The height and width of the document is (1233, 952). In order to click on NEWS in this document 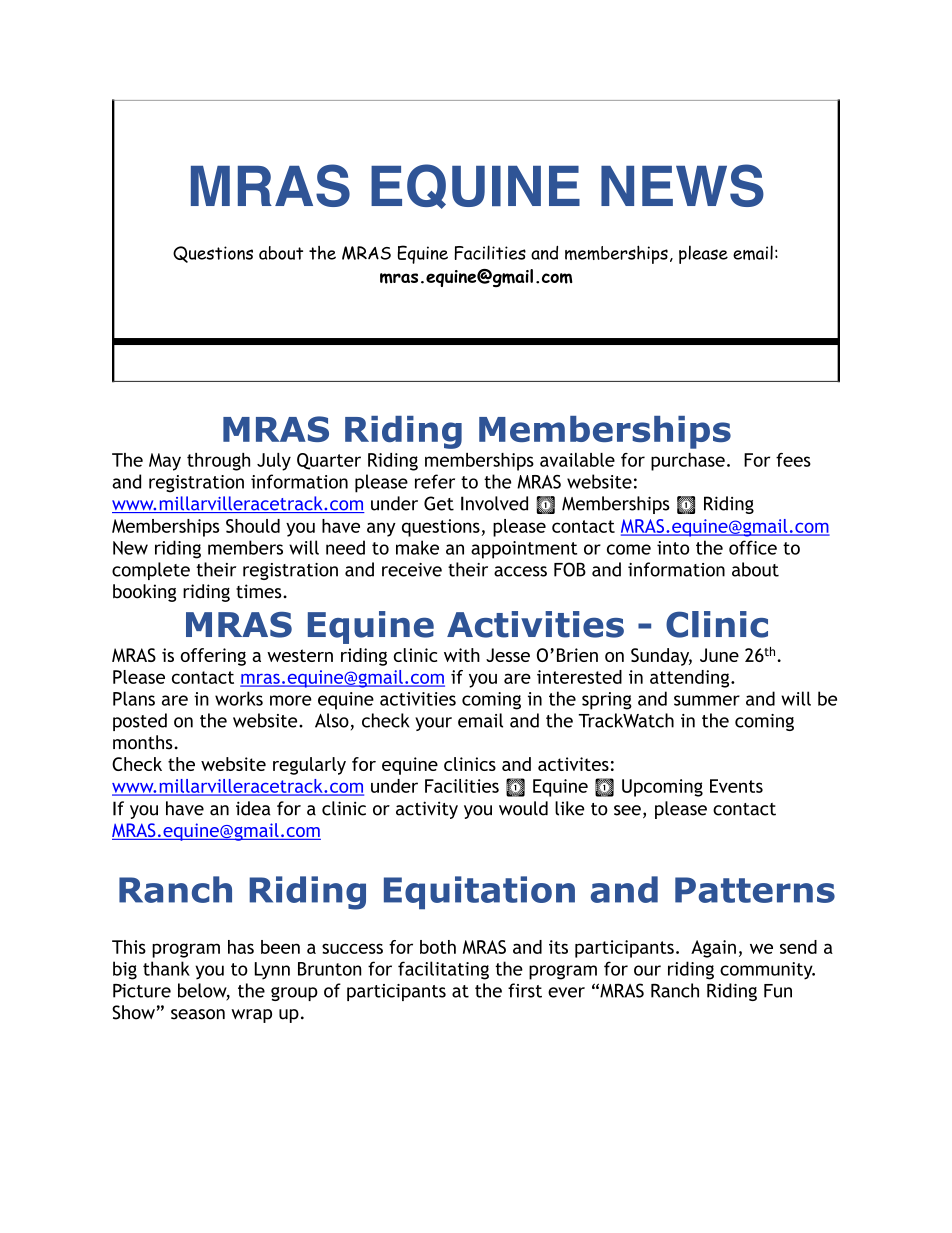, I will do `click(682, 185)`.
